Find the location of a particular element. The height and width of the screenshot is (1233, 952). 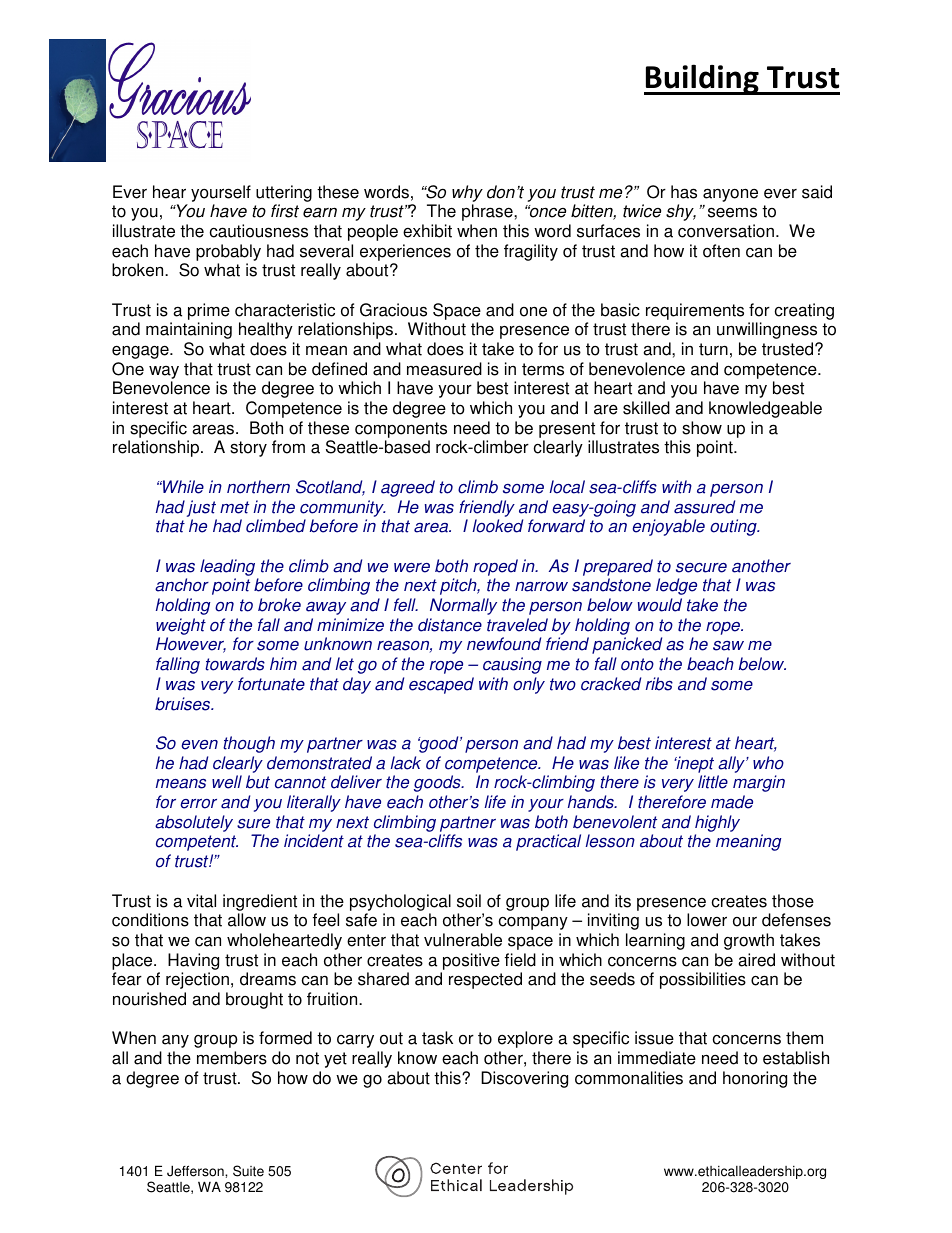

lower is located at coordinates (707, 920).
